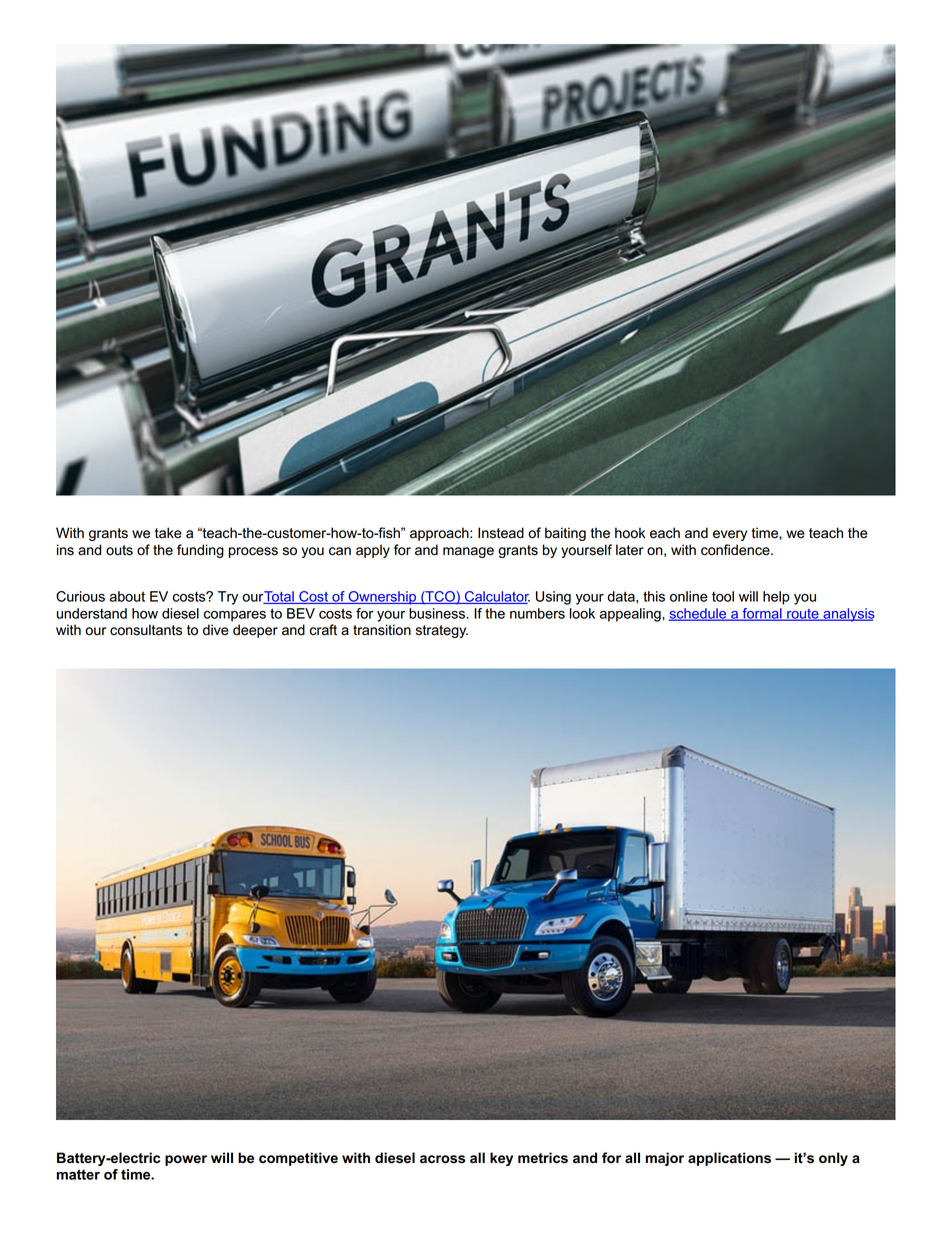 The height and width of the image is (1233, 952). What do you see at coordinates (442, 631) in the image?
I see `strategy` at bounding box center [442, 631].
